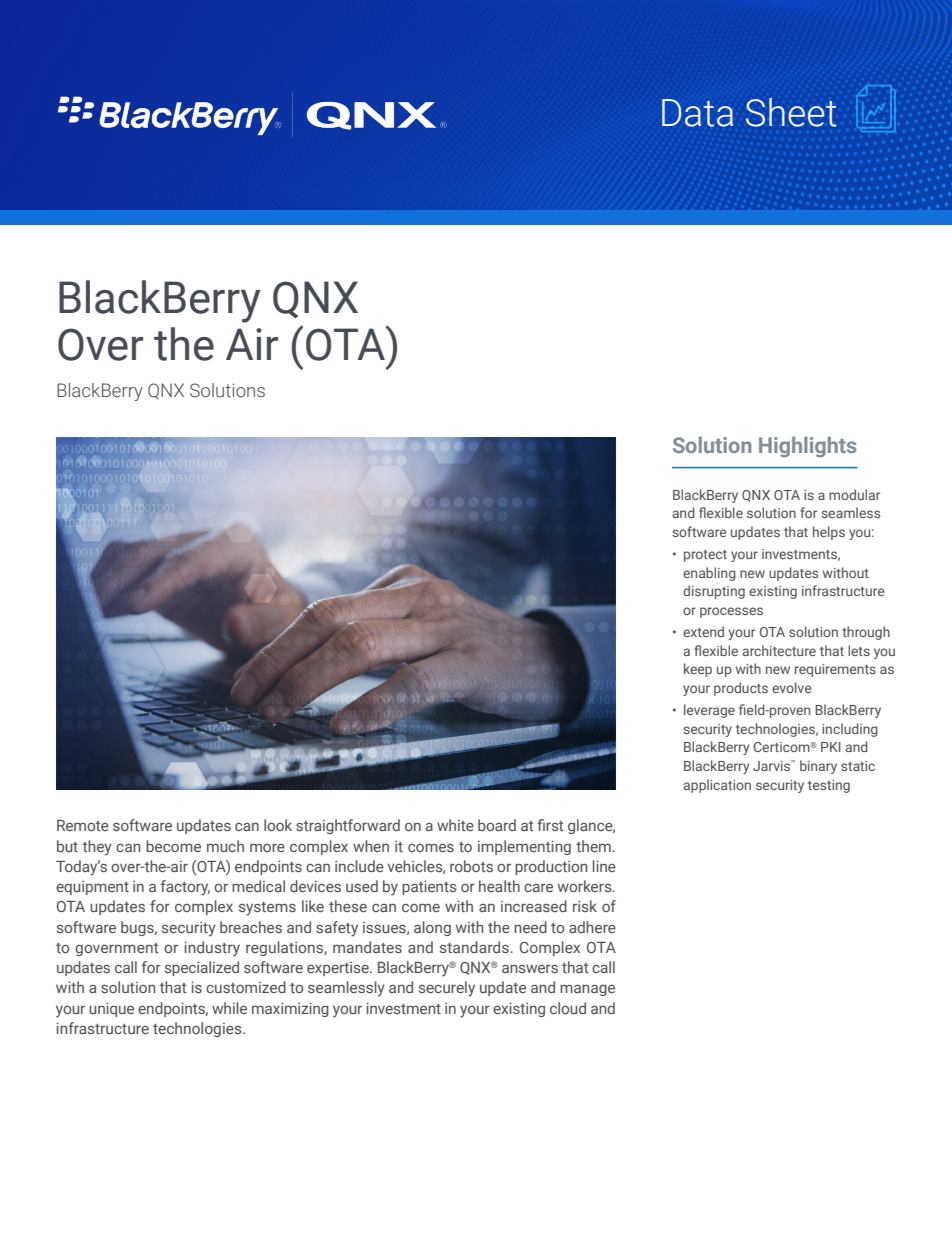  I want to click on Remote, so click(83, 825).
